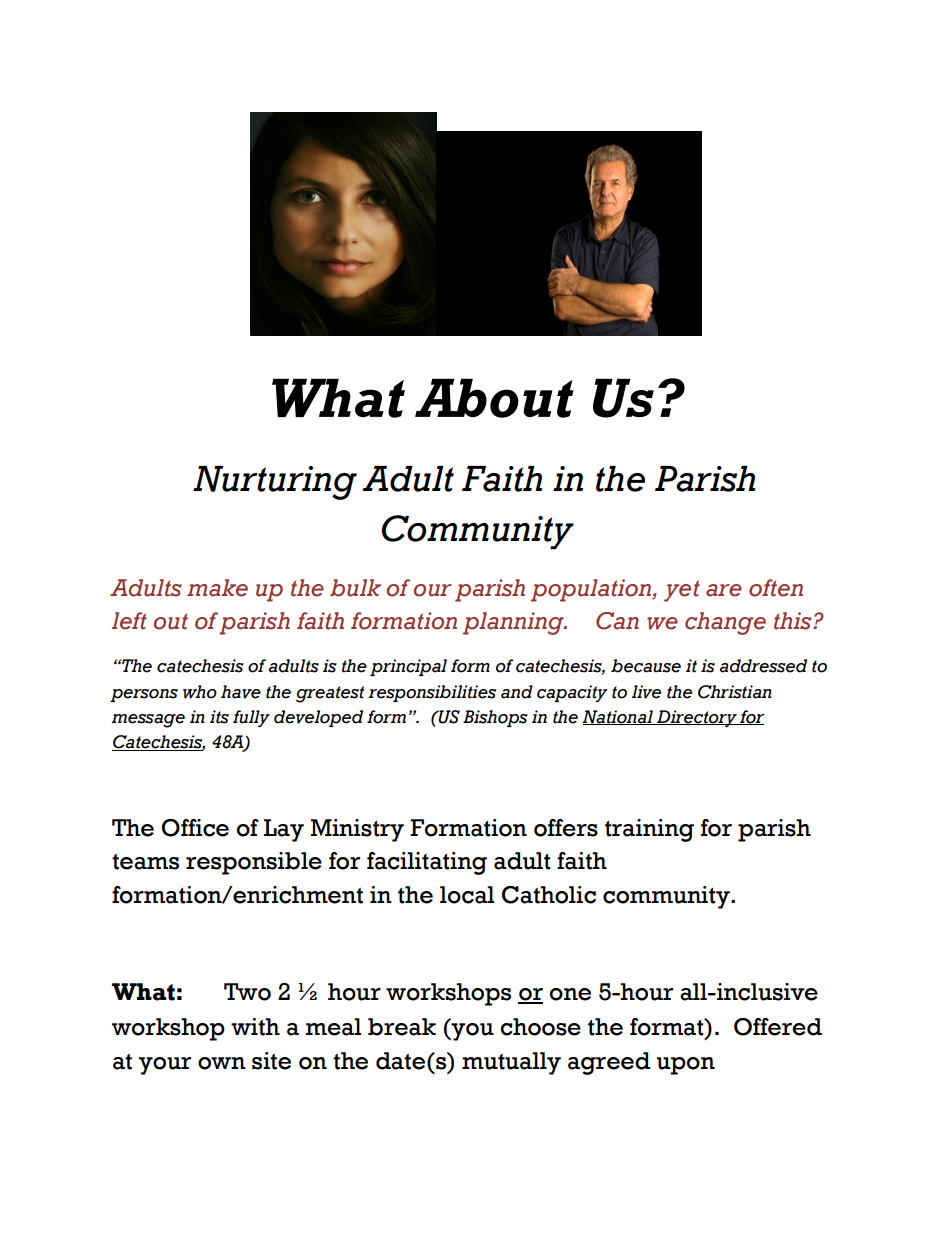 The width and height of the image is (952, 1233). Describe the element at coordinates (217, 588) in the image. I see `make` at that location.
